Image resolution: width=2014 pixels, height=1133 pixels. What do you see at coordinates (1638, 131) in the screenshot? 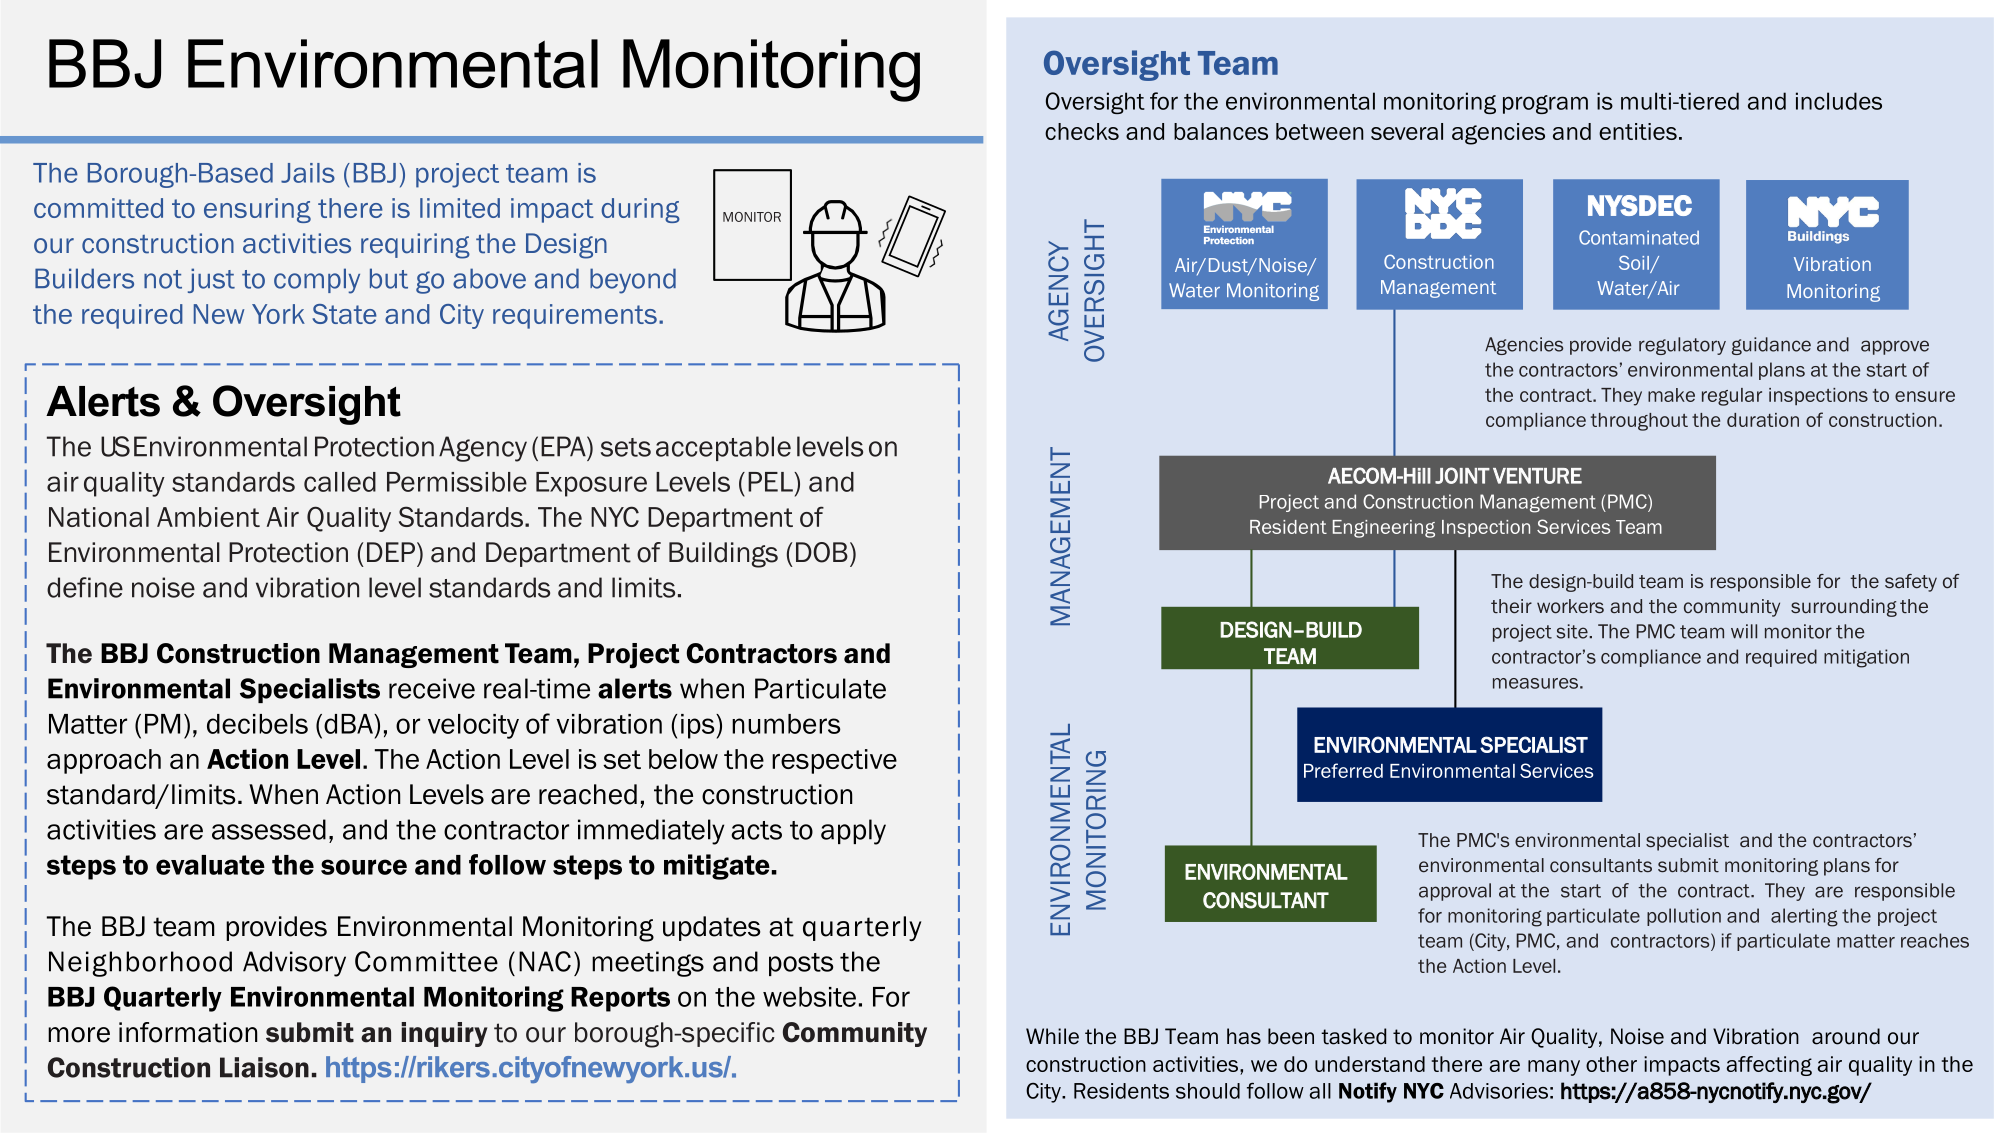
I see `entities` at bounding box center [1638, 131].
